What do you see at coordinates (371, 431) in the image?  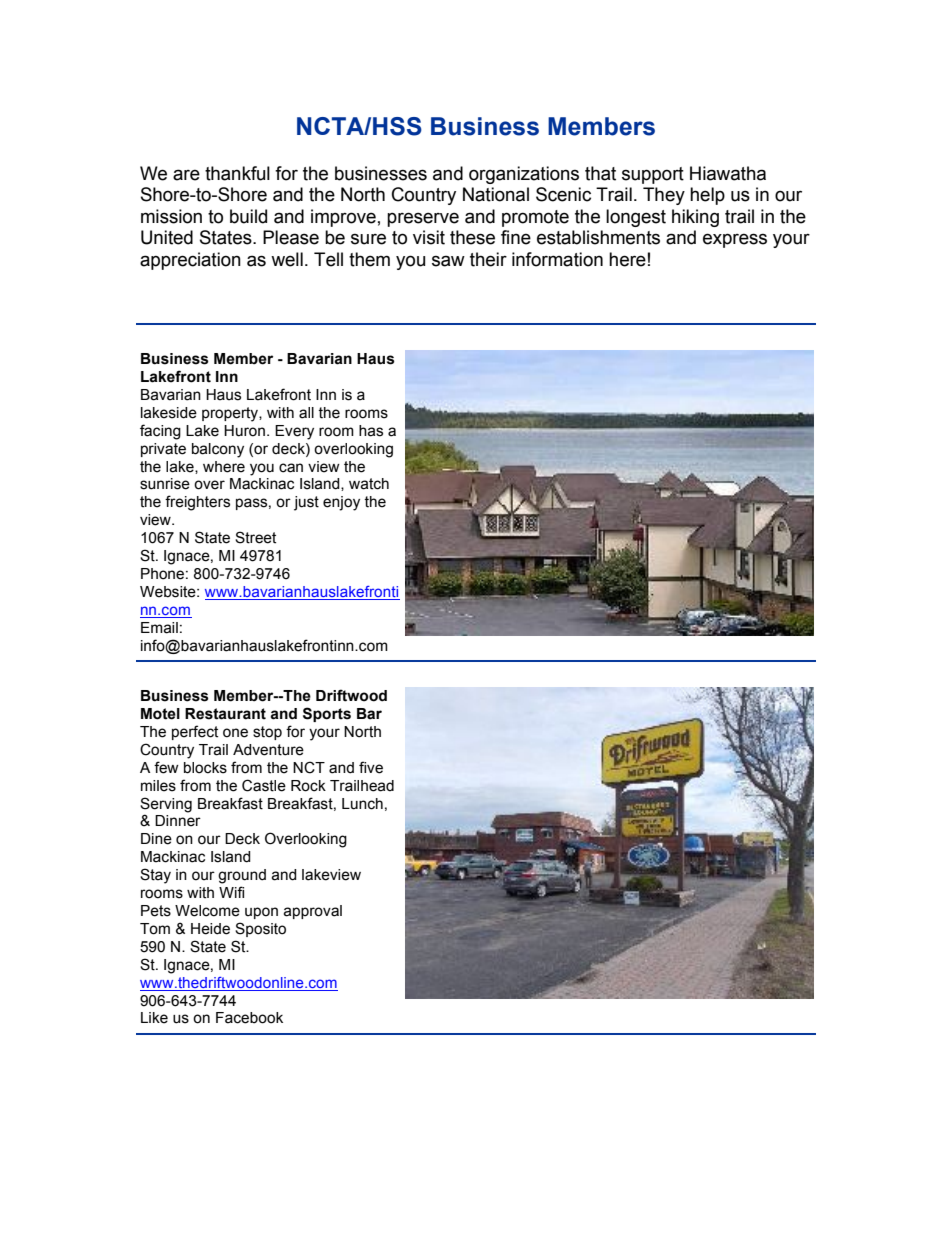 I see `has` at bounding box center [371, 431].
